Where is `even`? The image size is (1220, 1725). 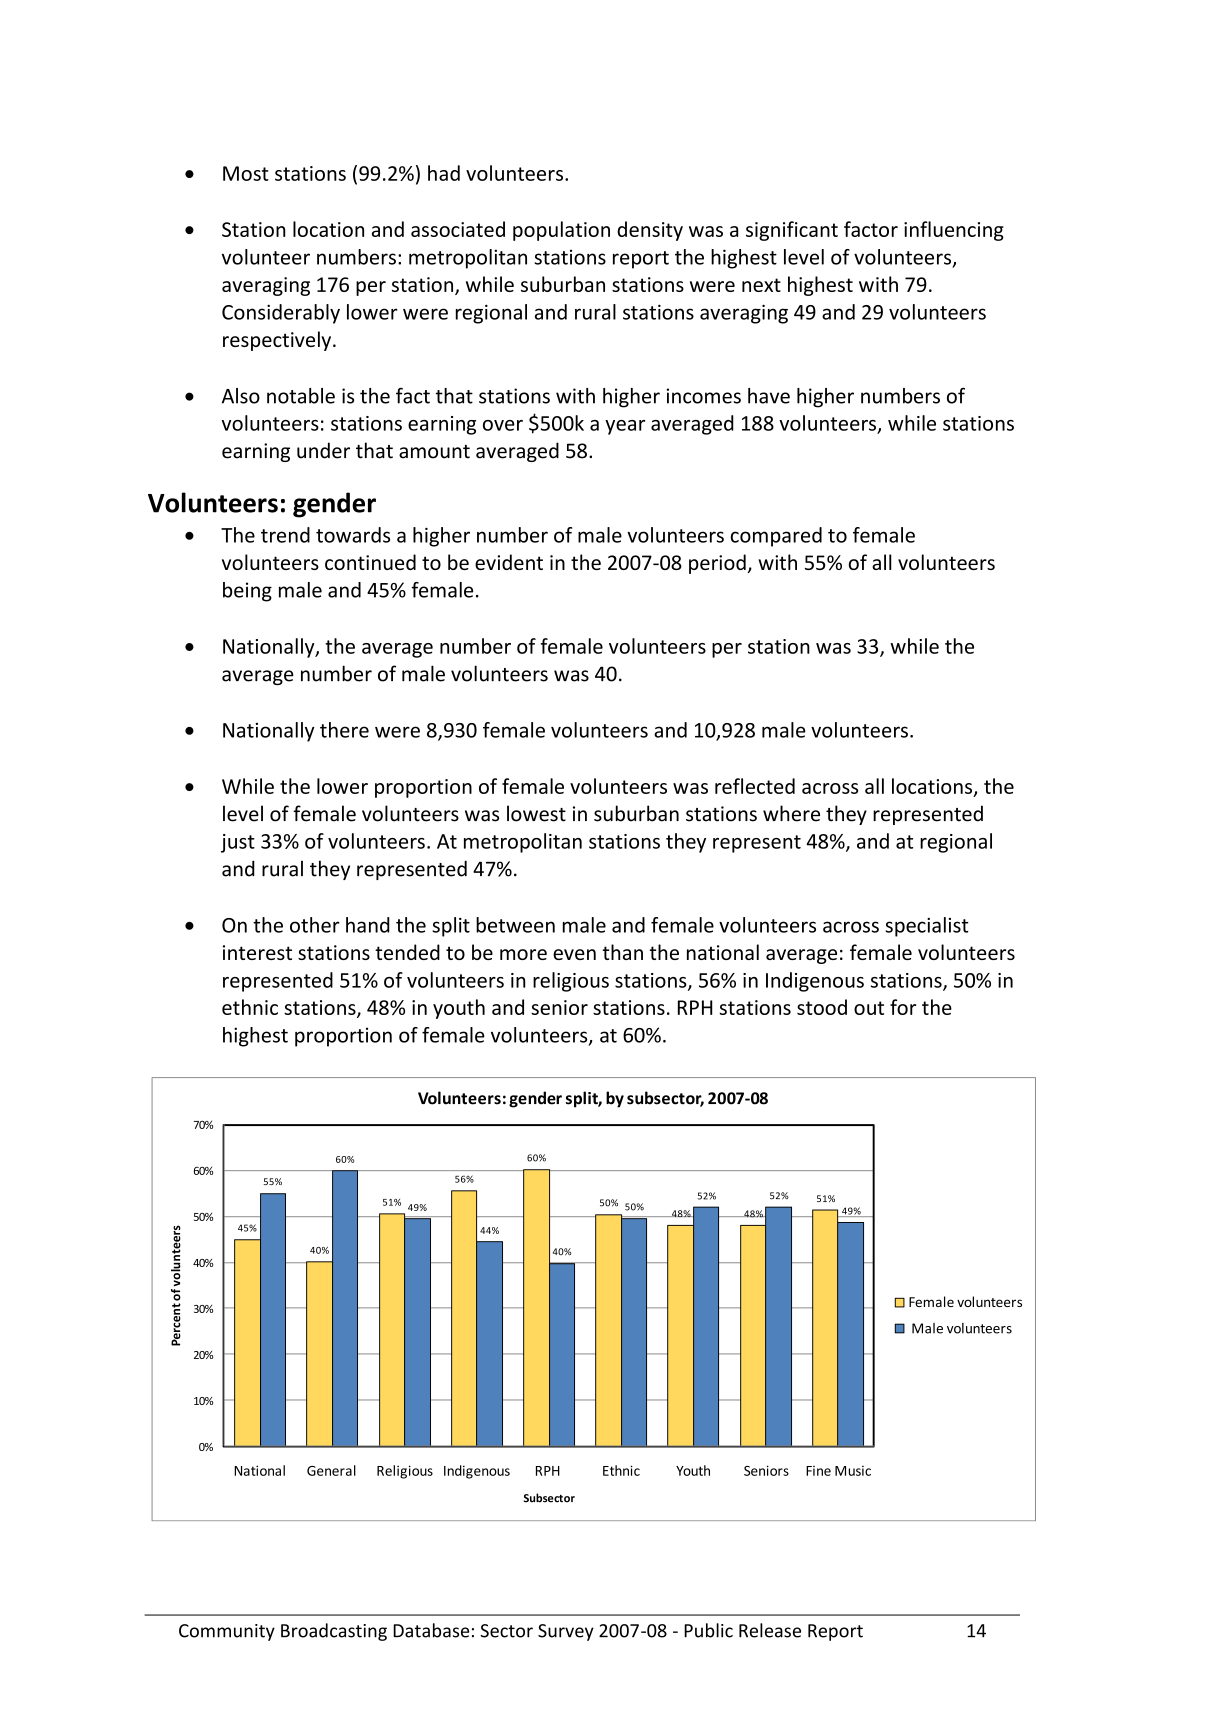
even is located at coordinates (574, 954).
